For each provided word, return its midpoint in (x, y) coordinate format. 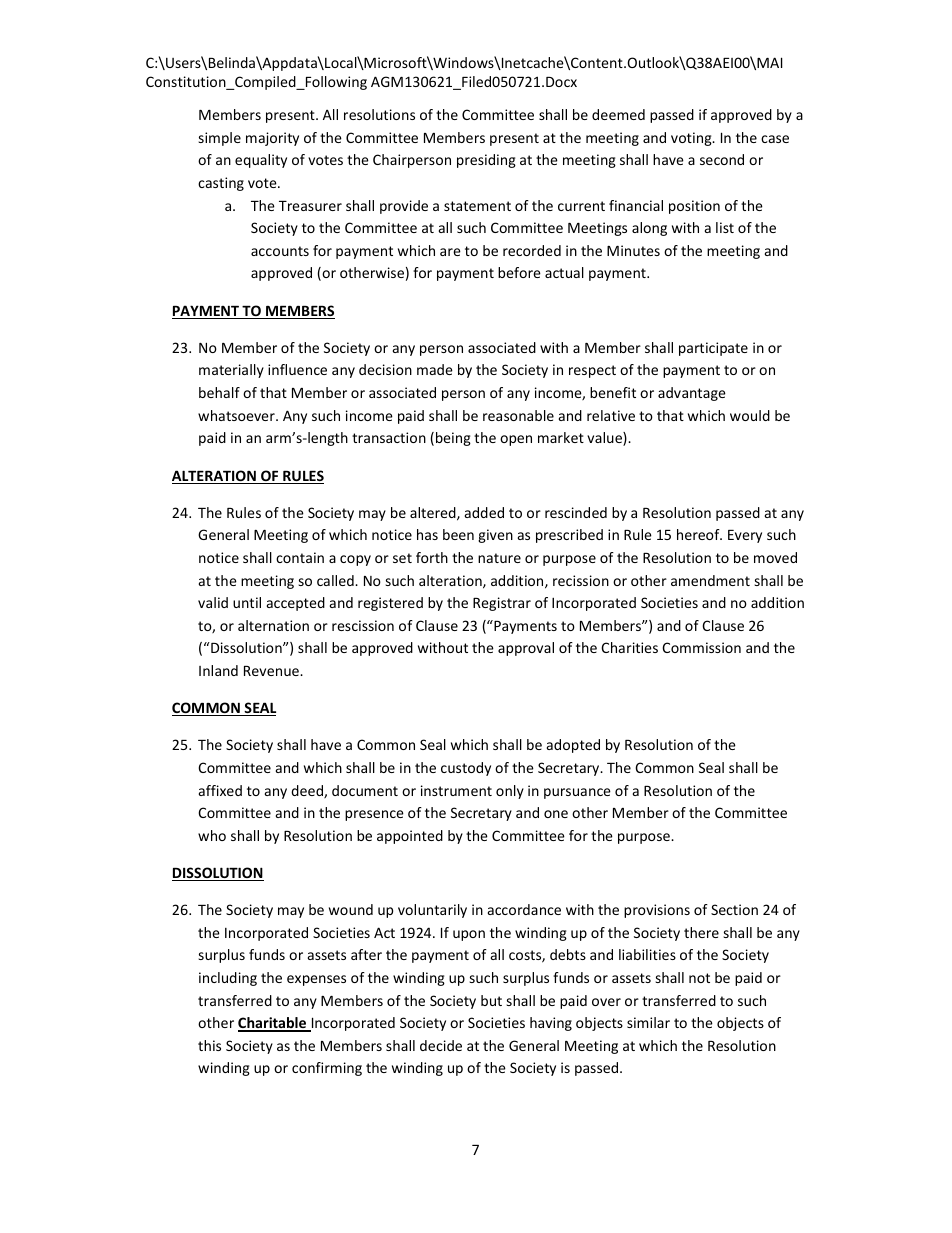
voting (692, 139)
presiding (486, 161)
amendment (710, 580)
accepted (296, 604)
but (491, 1000)
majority (272, 139)
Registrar (502, 604)
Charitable (273, 1024)
